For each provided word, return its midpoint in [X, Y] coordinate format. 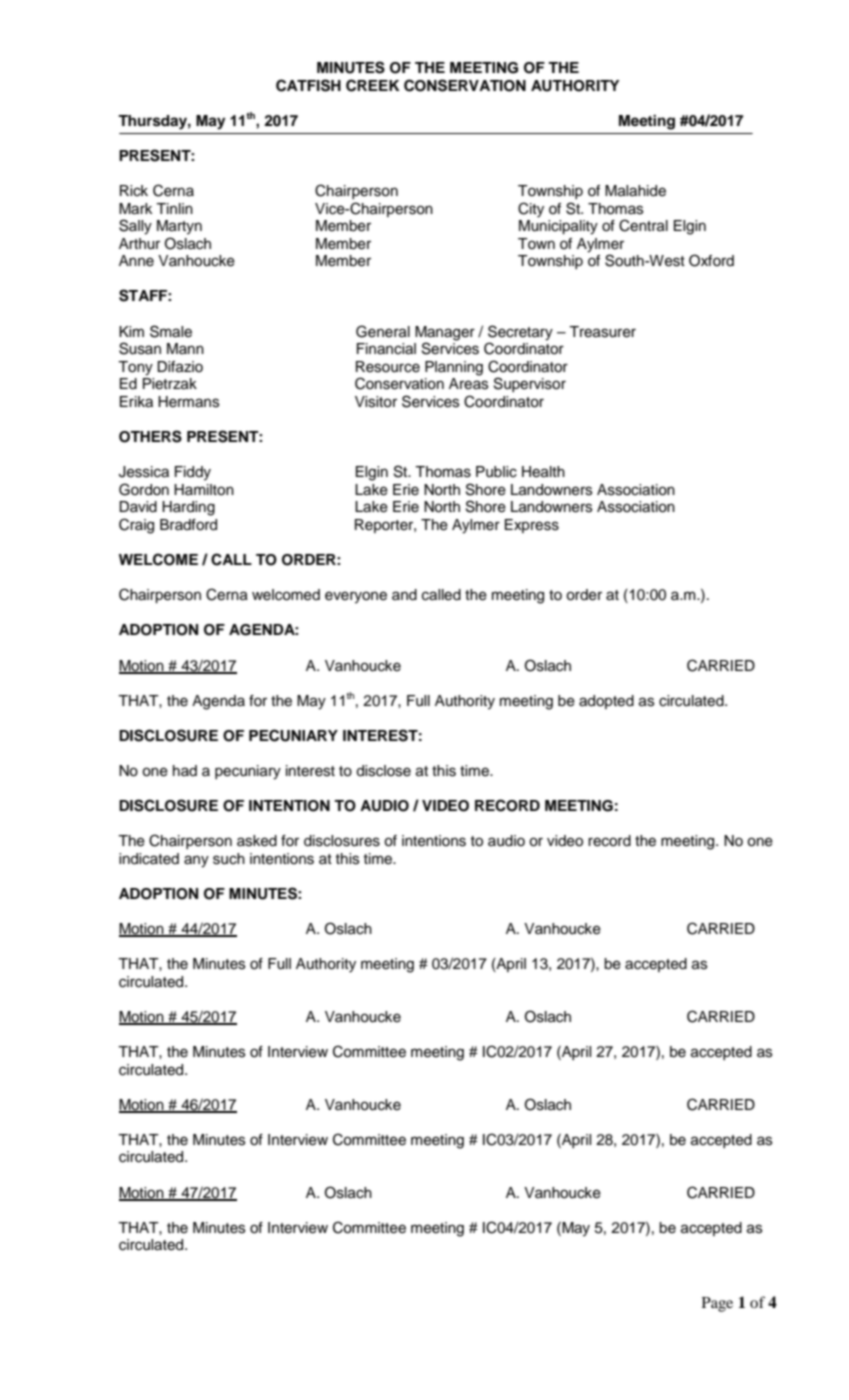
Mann [185, 348]
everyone [356, 597]
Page [717, 1304]
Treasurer [602, 332]
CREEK [373, 85]
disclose [383, 771]
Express [532, 526]
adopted [606, 702]
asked [257, 841]
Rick [134, 191]
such [229, 859]
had [185, 770]
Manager [445, 334]
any [196, 861]
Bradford [188, 525]
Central [643, 225]
